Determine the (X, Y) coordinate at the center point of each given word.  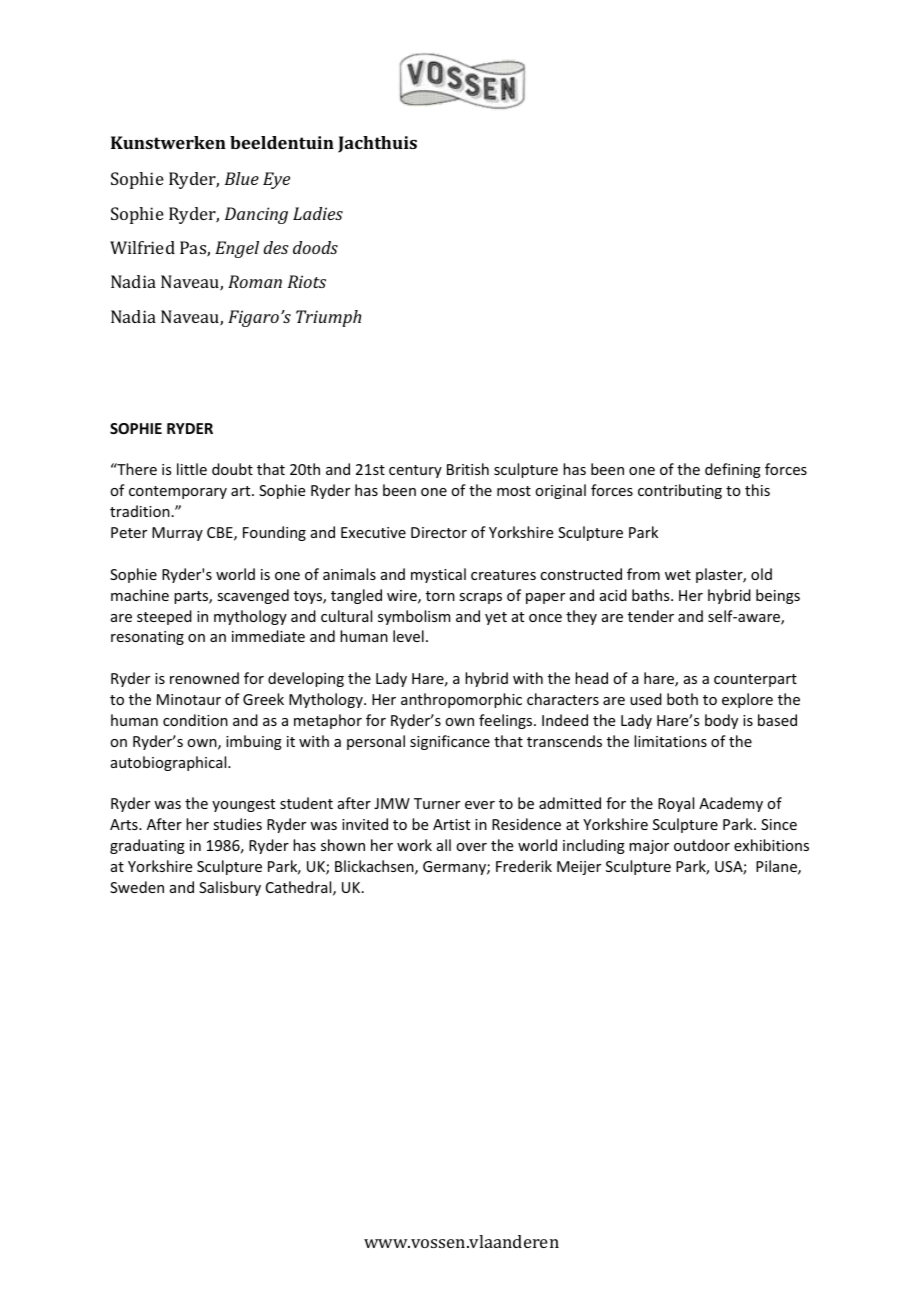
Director (439, 532)
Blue (242, 178)
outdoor (702, 845)
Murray (177, 534)
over (471, 847)
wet (678, 575)
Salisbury (230, 888)
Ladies (318, 213)
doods (315, 247)
